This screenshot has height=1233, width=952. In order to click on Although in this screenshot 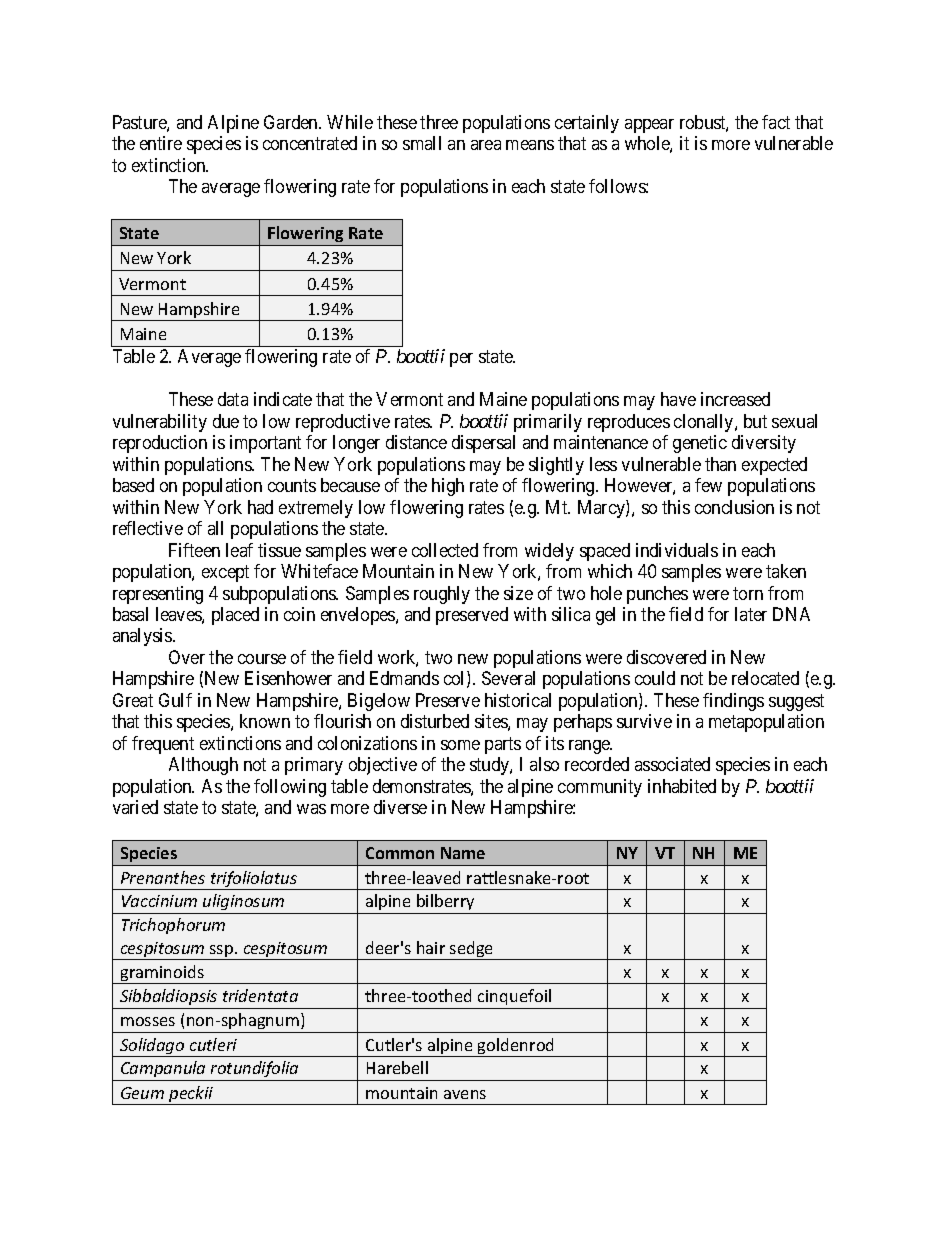, I will do `click(203, 766)`.
